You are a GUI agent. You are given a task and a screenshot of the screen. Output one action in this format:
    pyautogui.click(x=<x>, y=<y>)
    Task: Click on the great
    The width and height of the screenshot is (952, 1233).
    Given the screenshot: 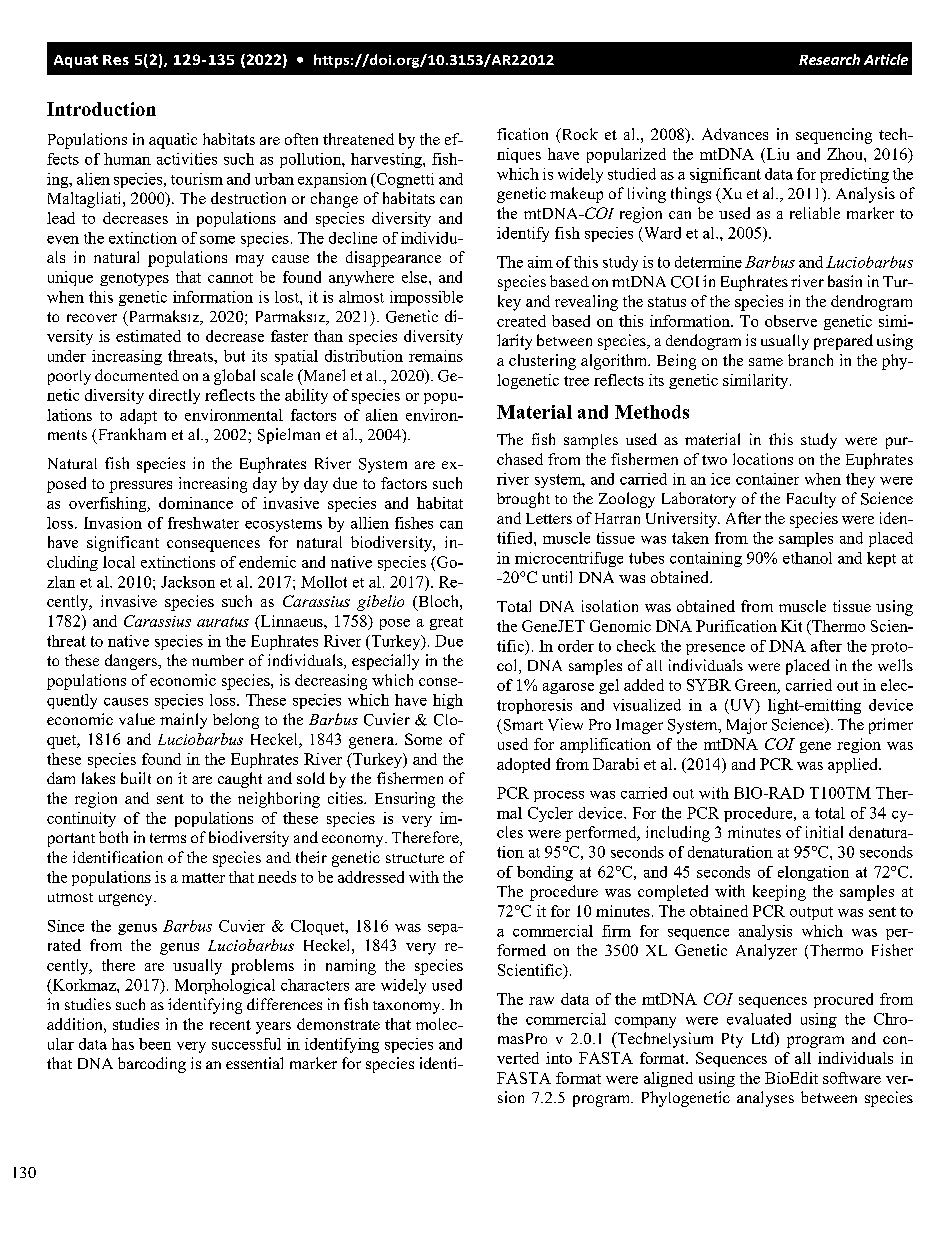 What is the action you would take?
    pyautogui.click(x=446, y=623)
